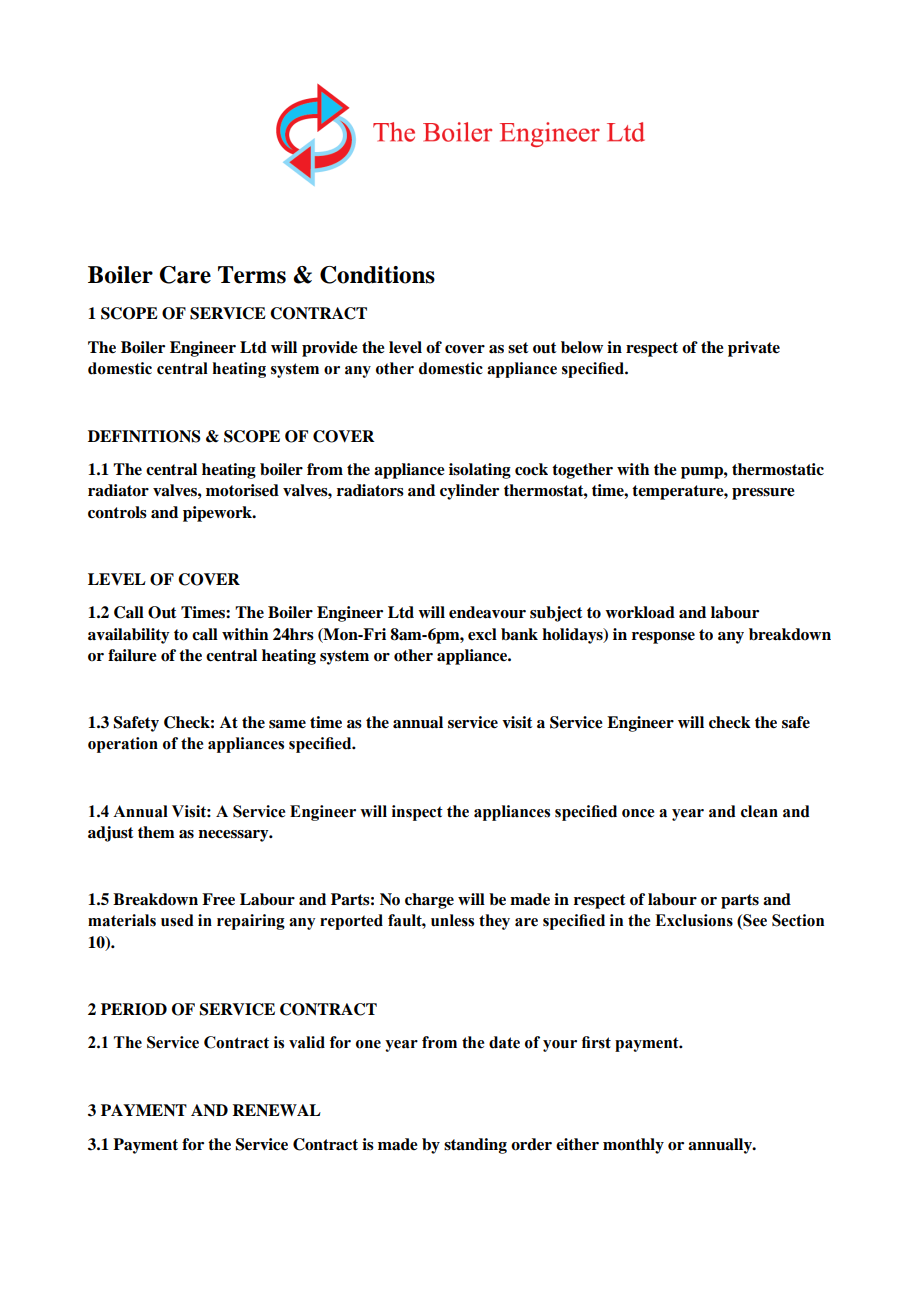 This screenshot has width=924, height=1308. What do you see at coordinates (754, 349) in the screenshot?
I see `private` at bounding box center [754, 349].
